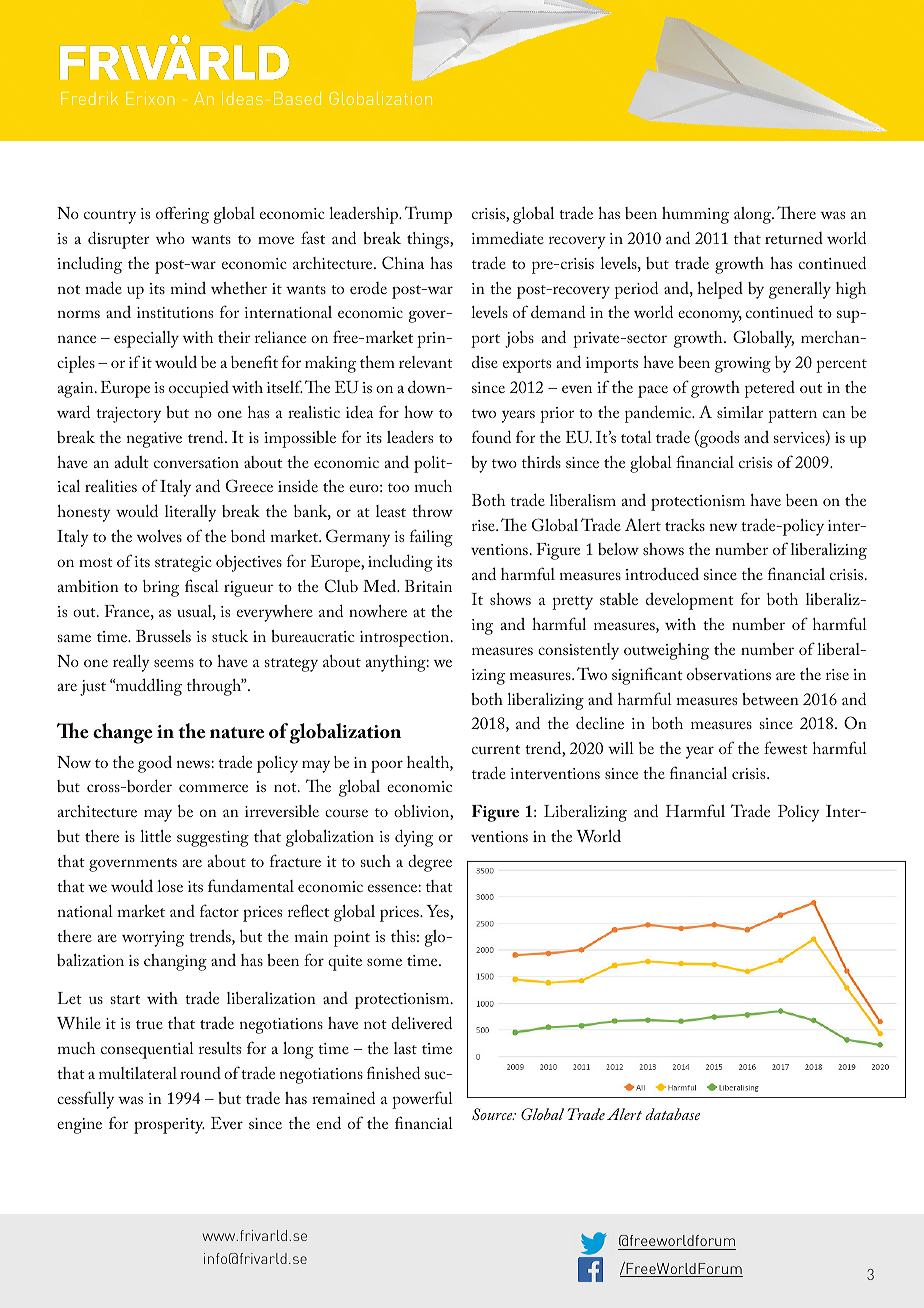 This screenshot has height=1308, width=924. Describe the element at coordinates (428, 586) in the screenshot. I see `Britain` at that location.
